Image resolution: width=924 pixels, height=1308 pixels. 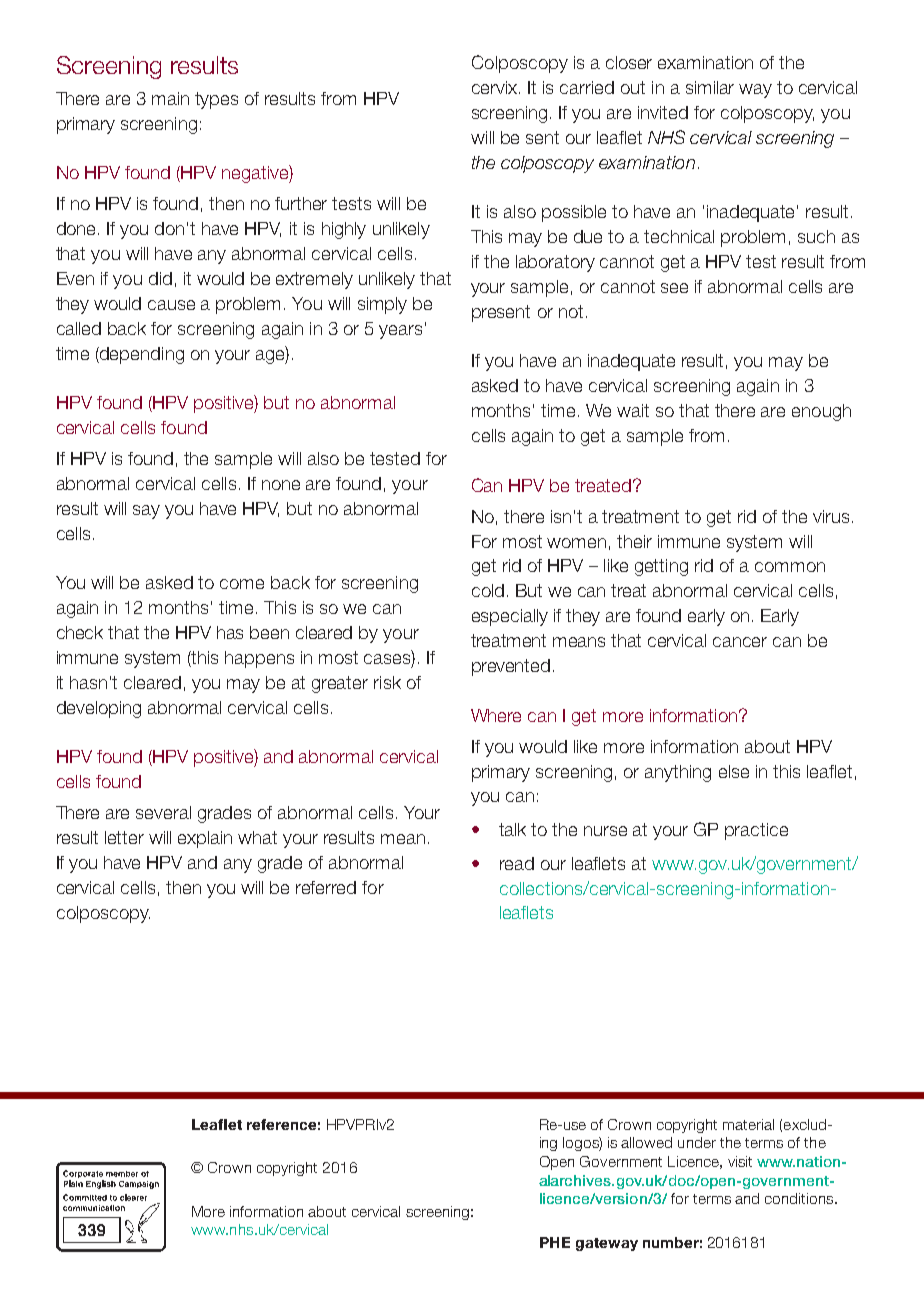 What do you see at coordinates (146, 512) in the screenshot?
I see `say` at bounding box center [146, 512].
